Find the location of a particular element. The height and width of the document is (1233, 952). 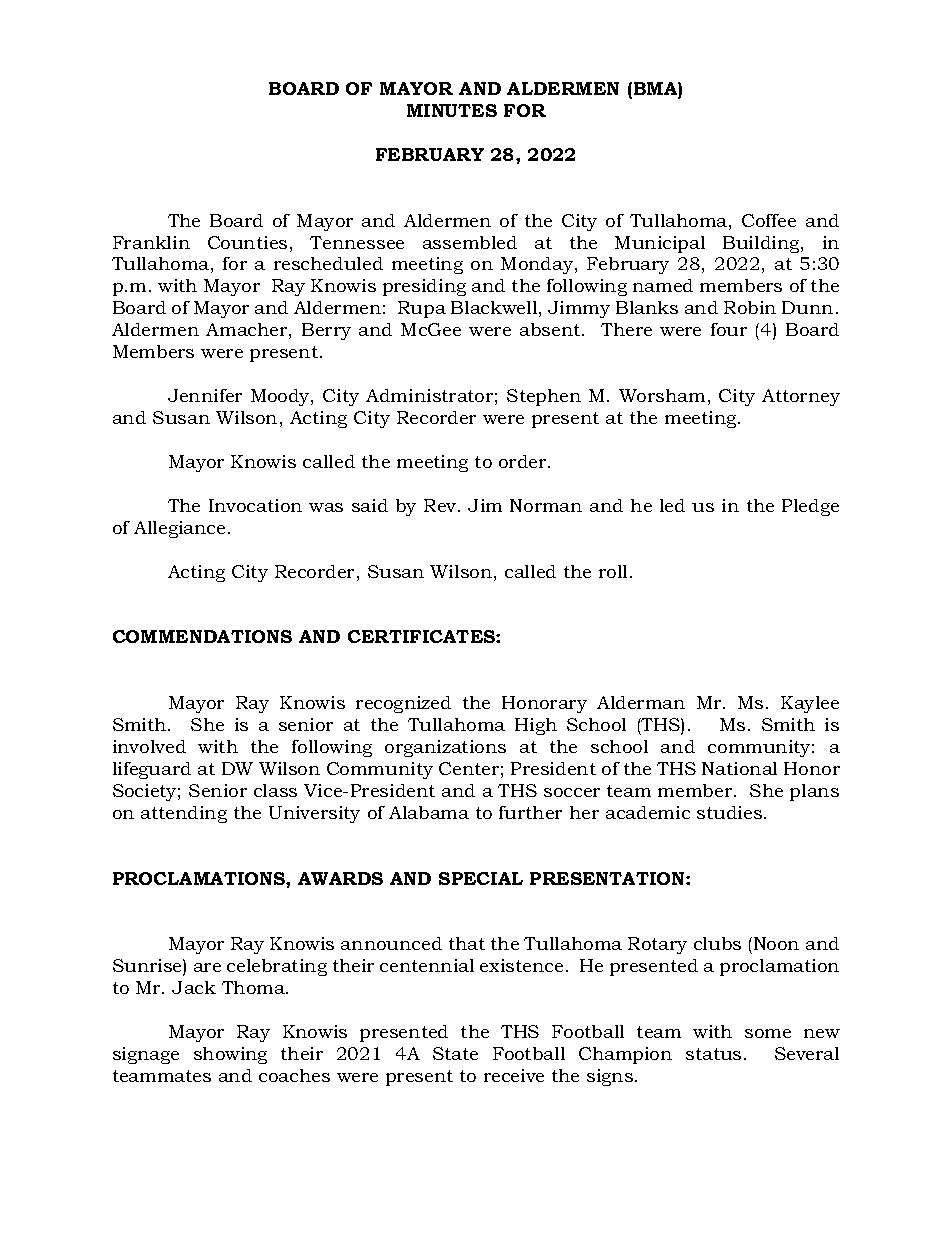

Rev is located at coordinates (441, 505).
